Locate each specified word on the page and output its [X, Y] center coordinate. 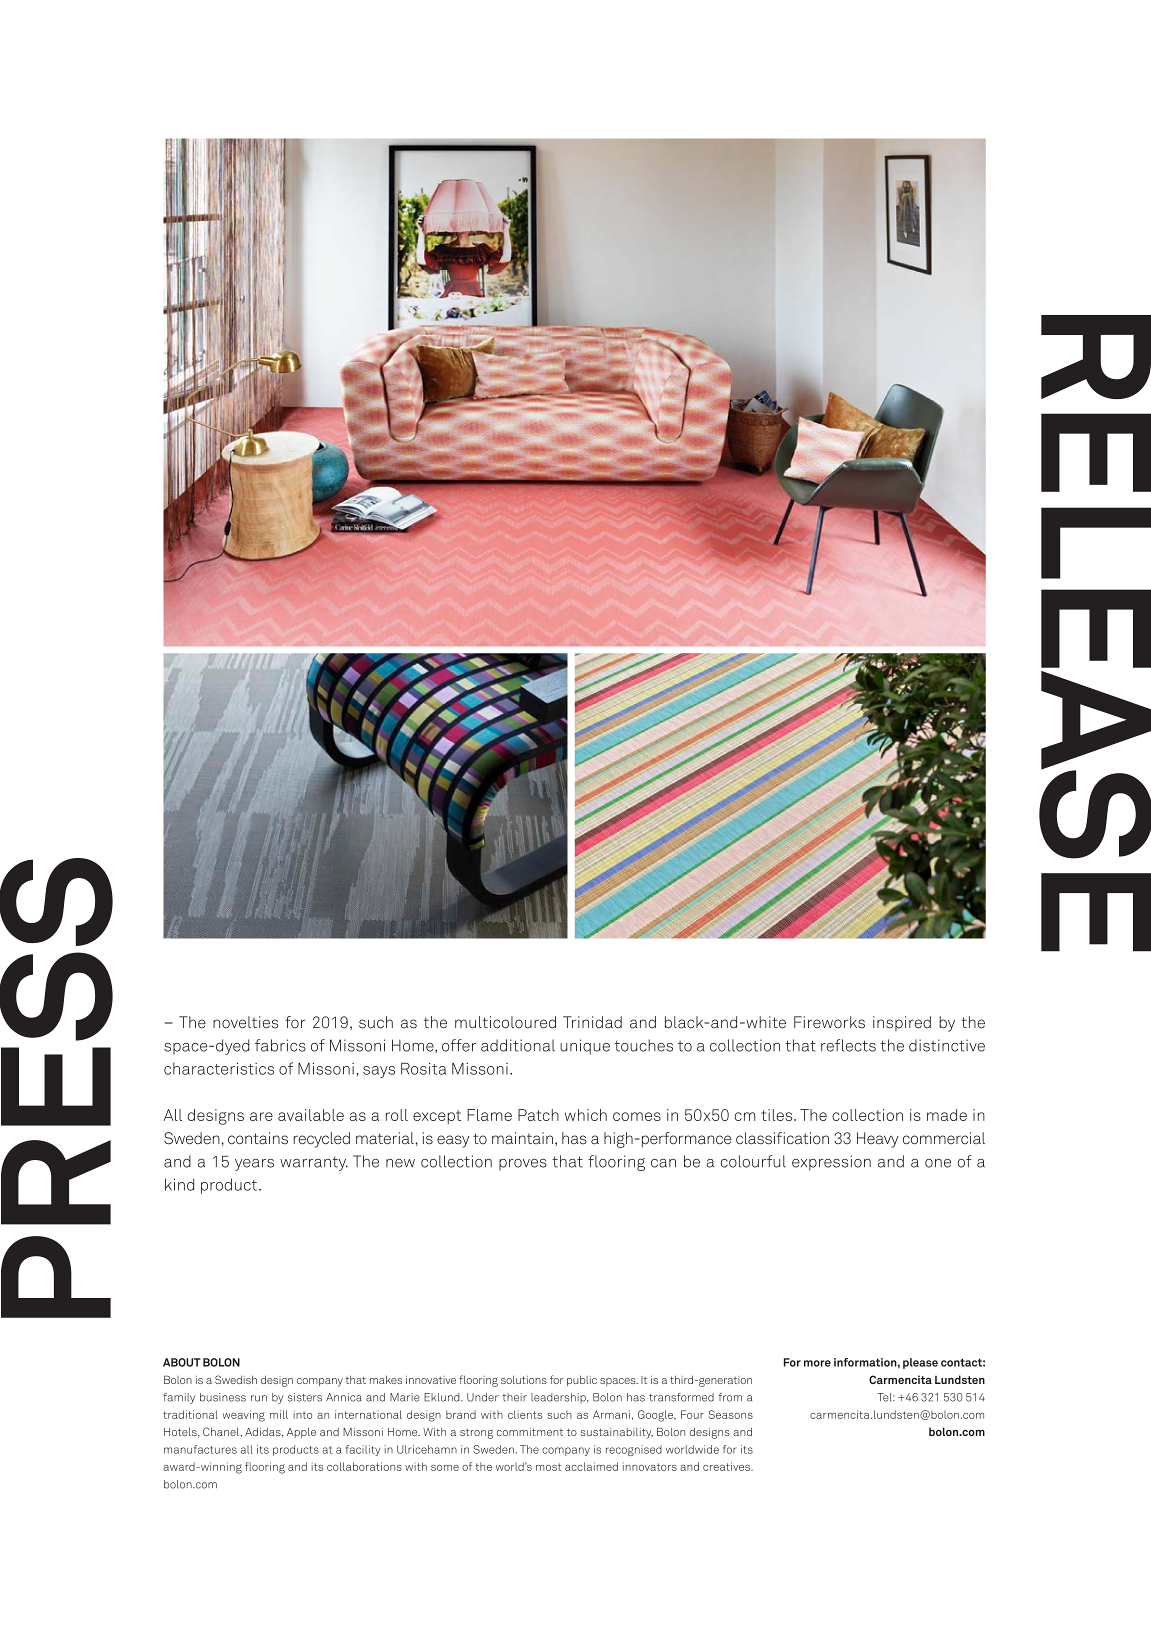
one [938, 1163]
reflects [848, 1045]
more [817, 1363]
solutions [524, 1379]
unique [585, 1047]
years [254, 1165]
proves [523, 1165]
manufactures [200, 1449]
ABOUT [181, 1362]
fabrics [280, 1045]
